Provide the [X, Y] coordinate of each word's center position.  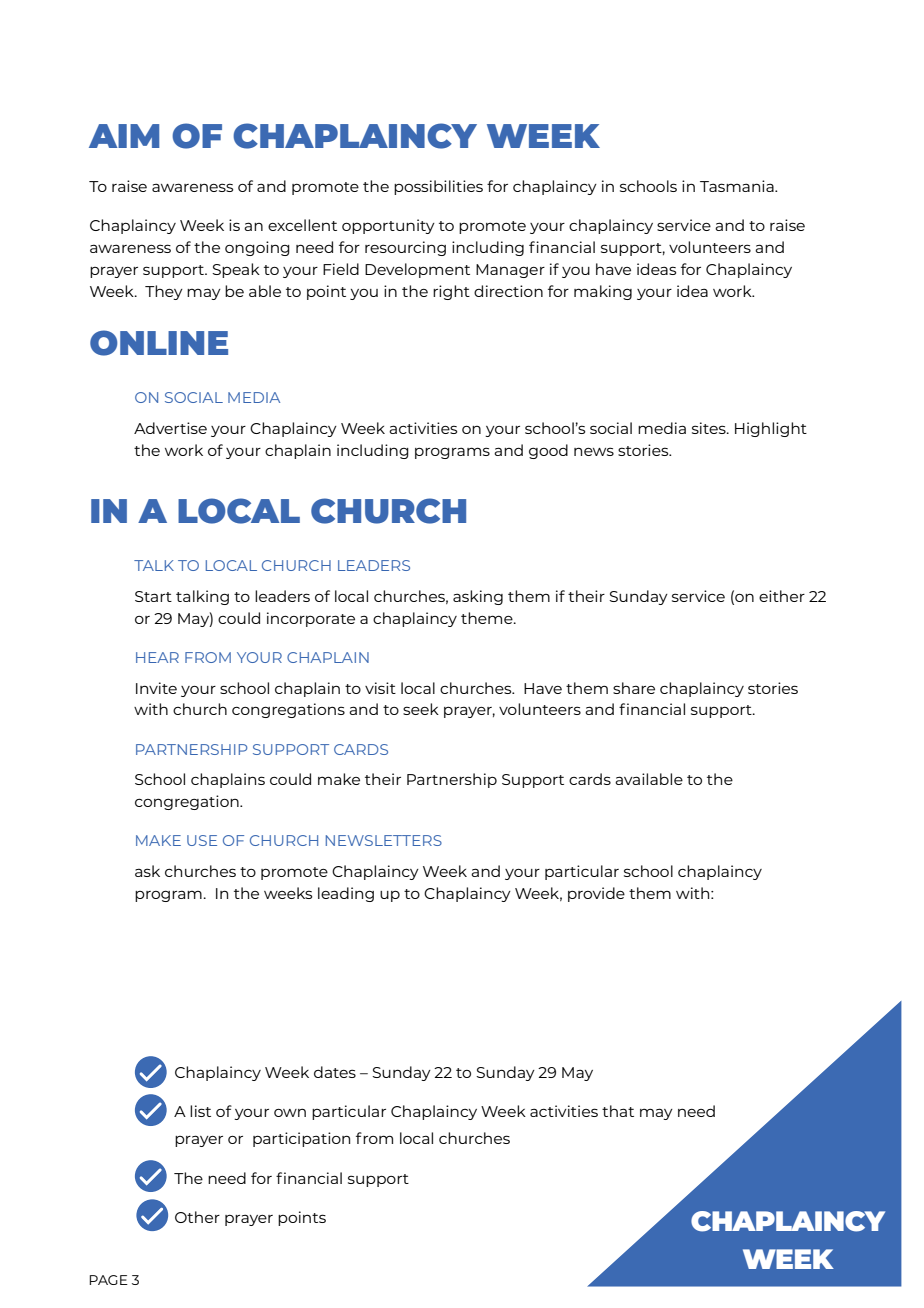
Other [197, 1217]
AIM [124, 136]
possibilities [438, 187]
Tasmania [738, 186]
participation [301, 1139]
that [618, 1111]
